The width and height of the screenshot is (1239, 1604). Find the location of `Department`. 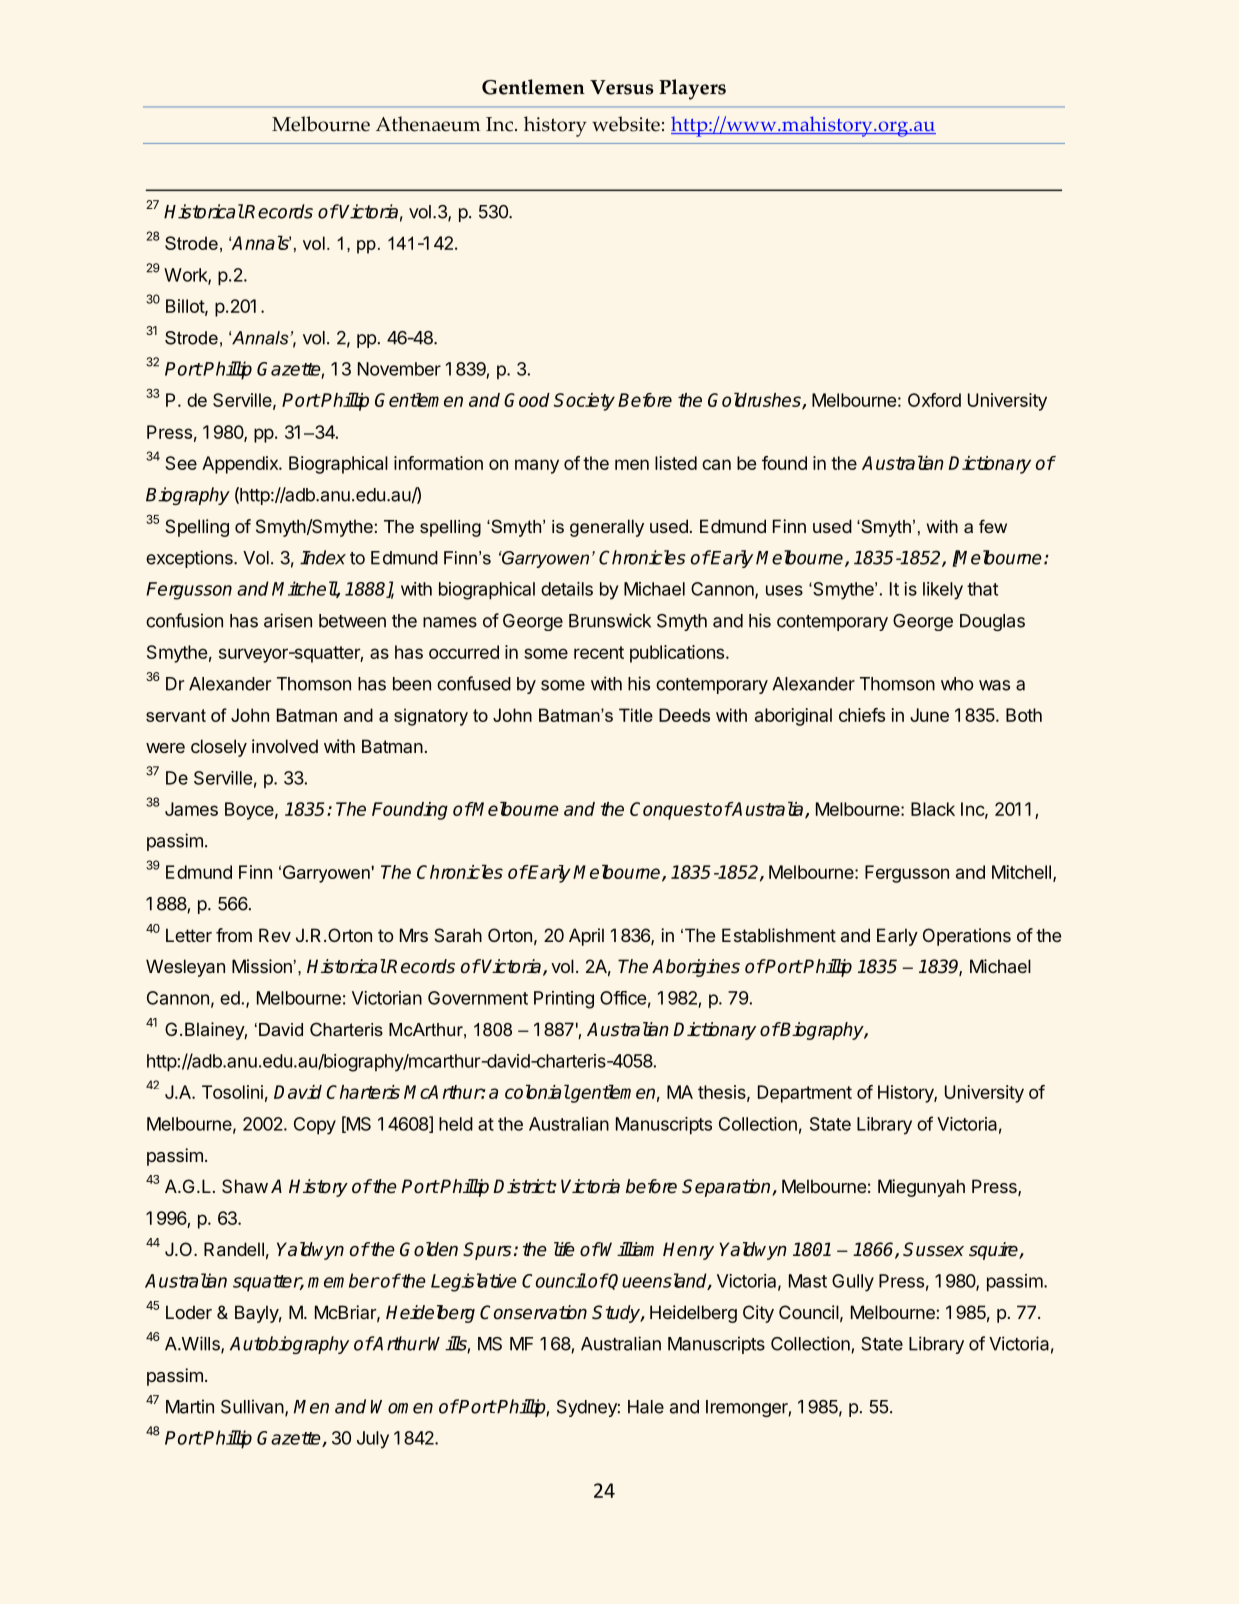

Department is located at coordinates (805, 1094).
